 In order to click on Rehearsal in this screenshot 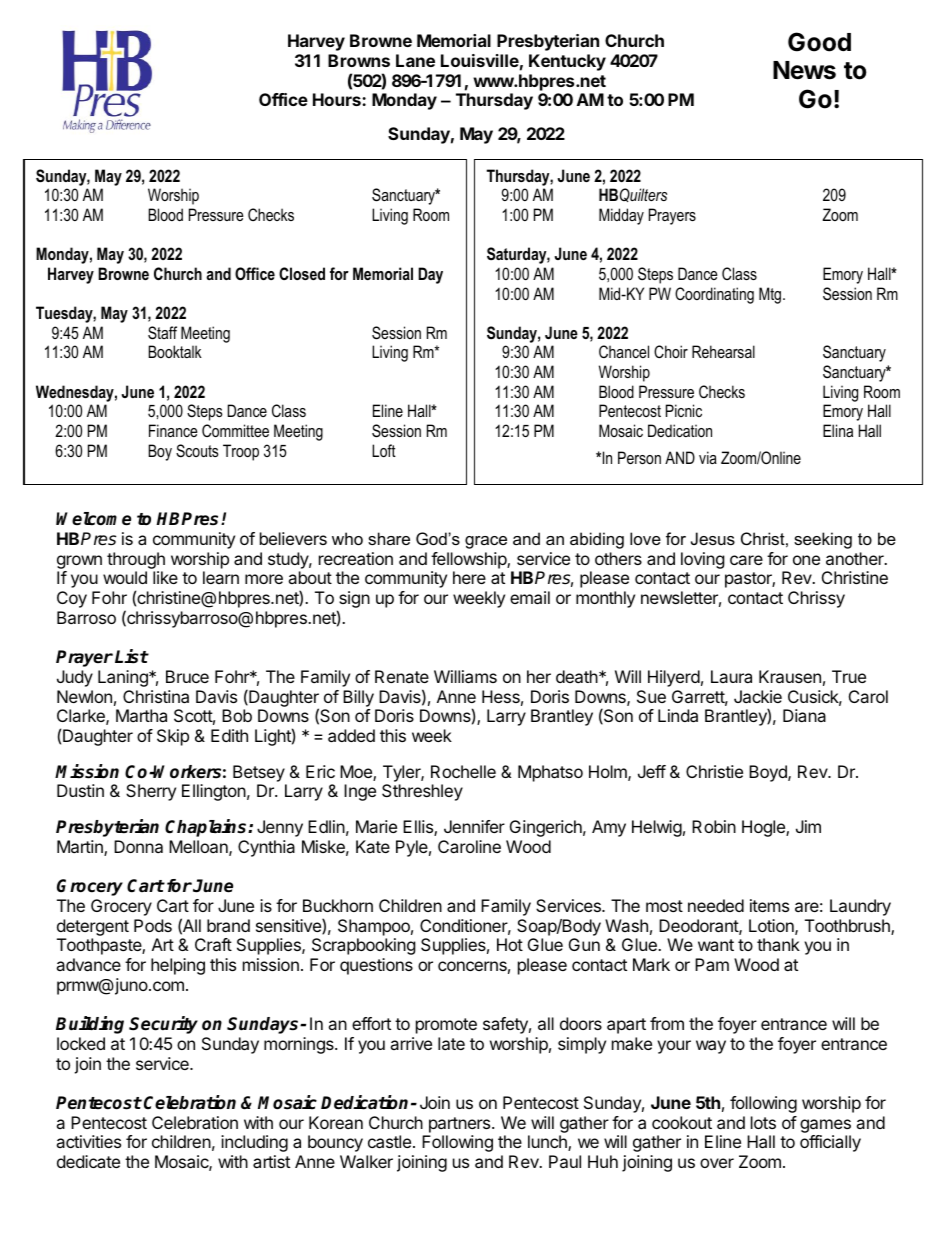, I will do `click(723, 351)`.
